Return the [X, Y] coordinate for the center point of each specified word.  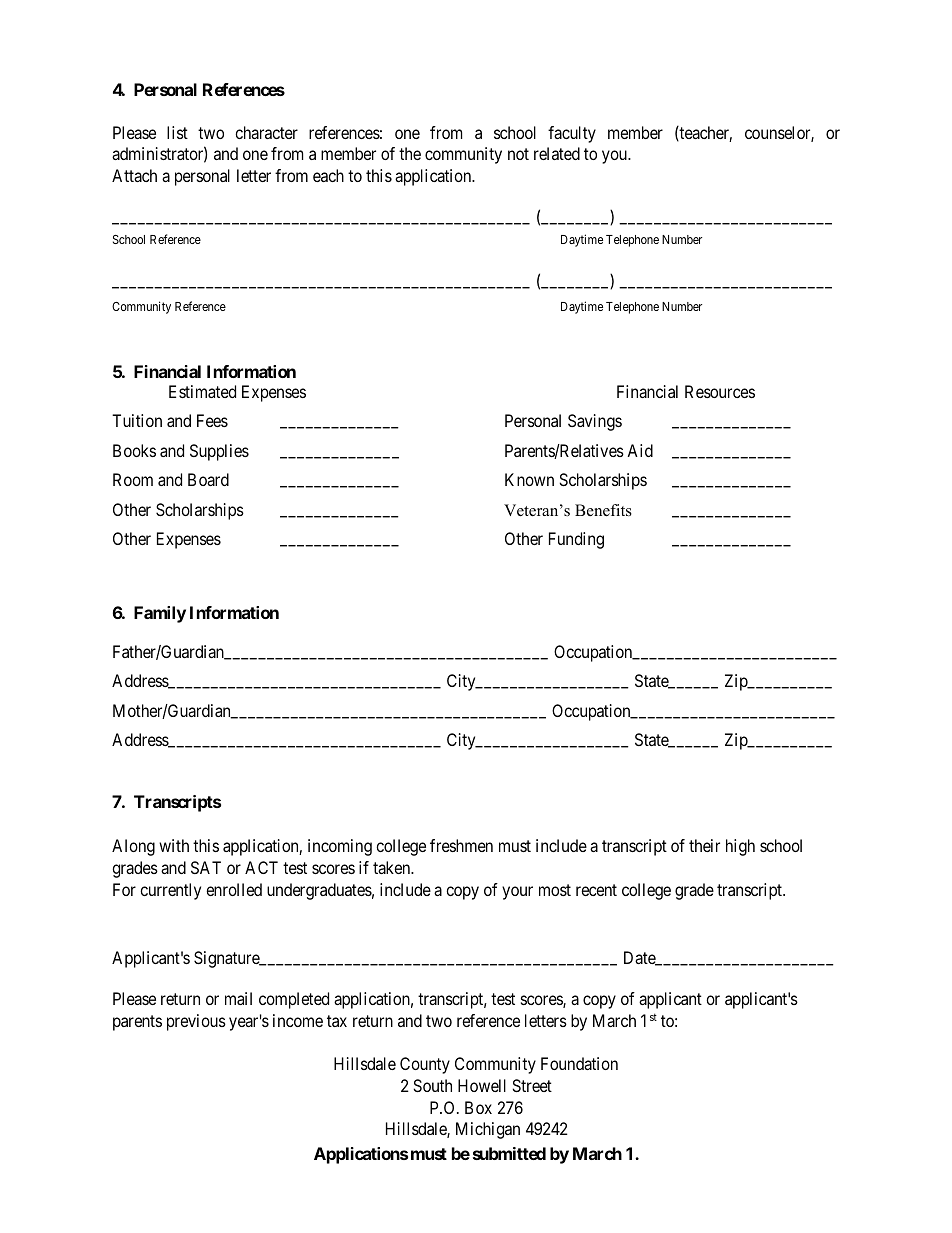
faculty [572, 134]
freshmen [461, 845]
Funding [576, 540]
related [557, 153]
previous [196, 1022]
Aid [640, 450]
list [177, 132]
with [174, 845]
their [704, 845]
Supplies [219, 452]
